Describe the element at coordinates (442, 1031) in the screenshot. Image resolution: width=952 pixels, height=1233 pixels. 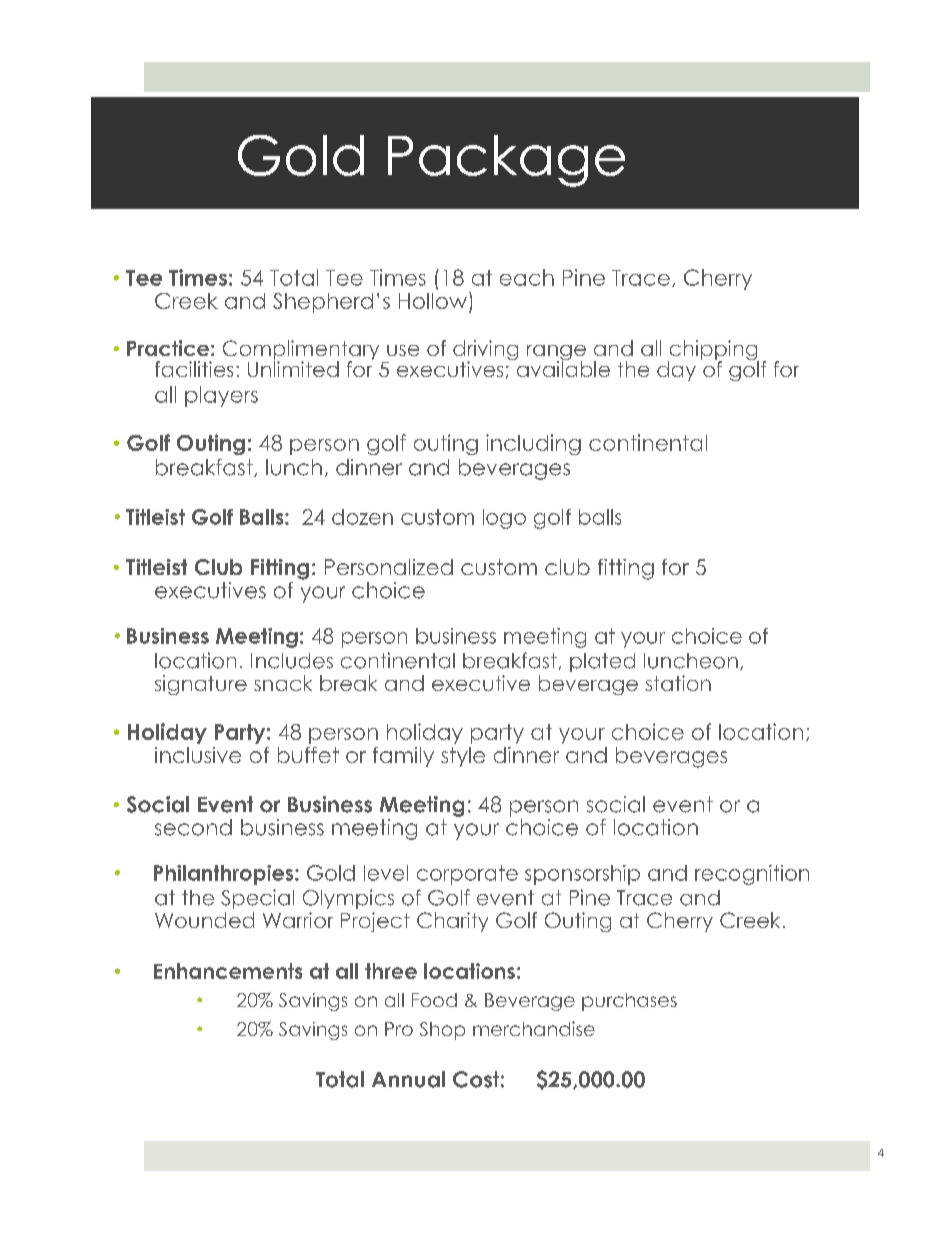
I see `Shop` at that location.
